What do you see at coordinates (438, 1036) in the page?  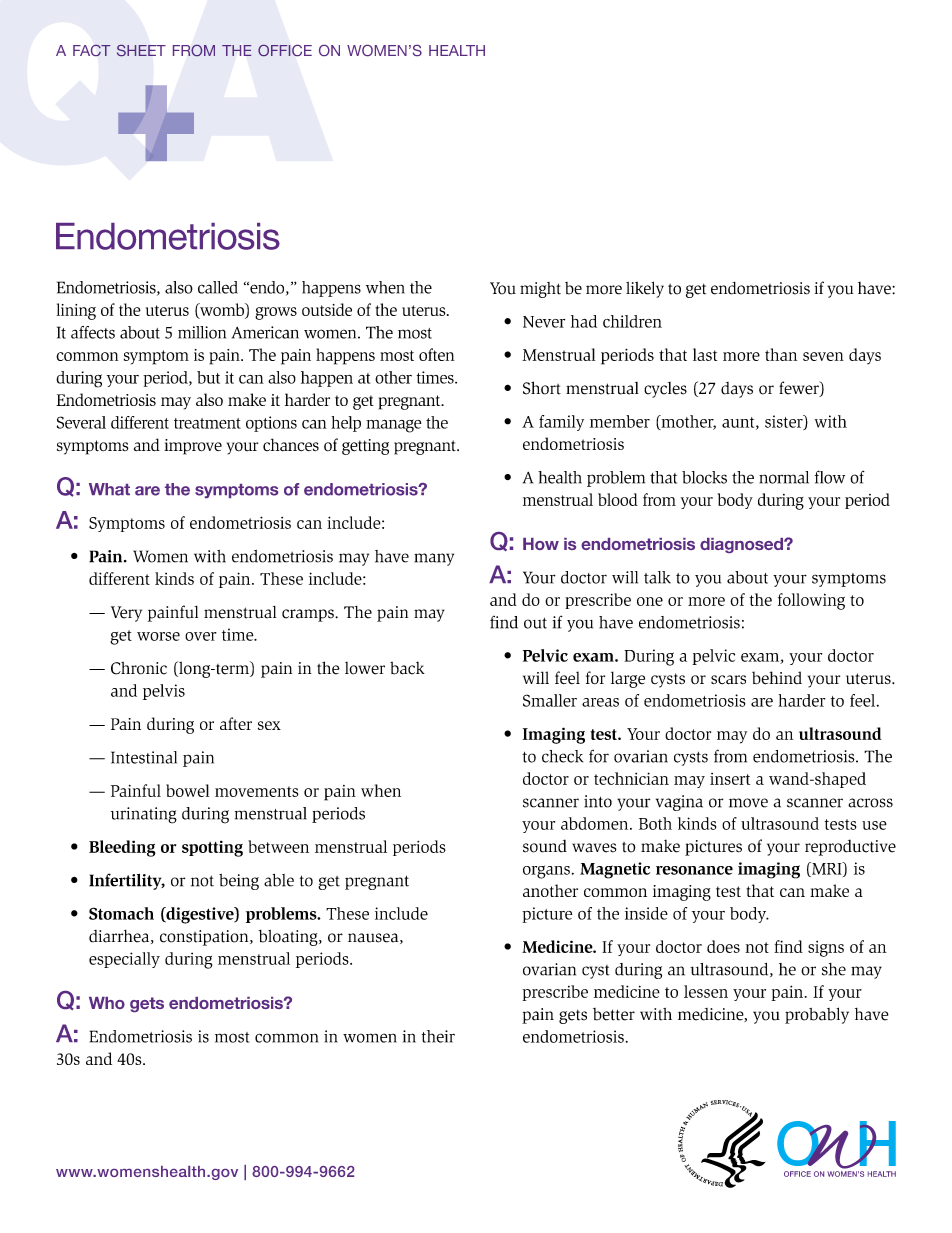 I see `their` at bounding box center [438, 1036].
